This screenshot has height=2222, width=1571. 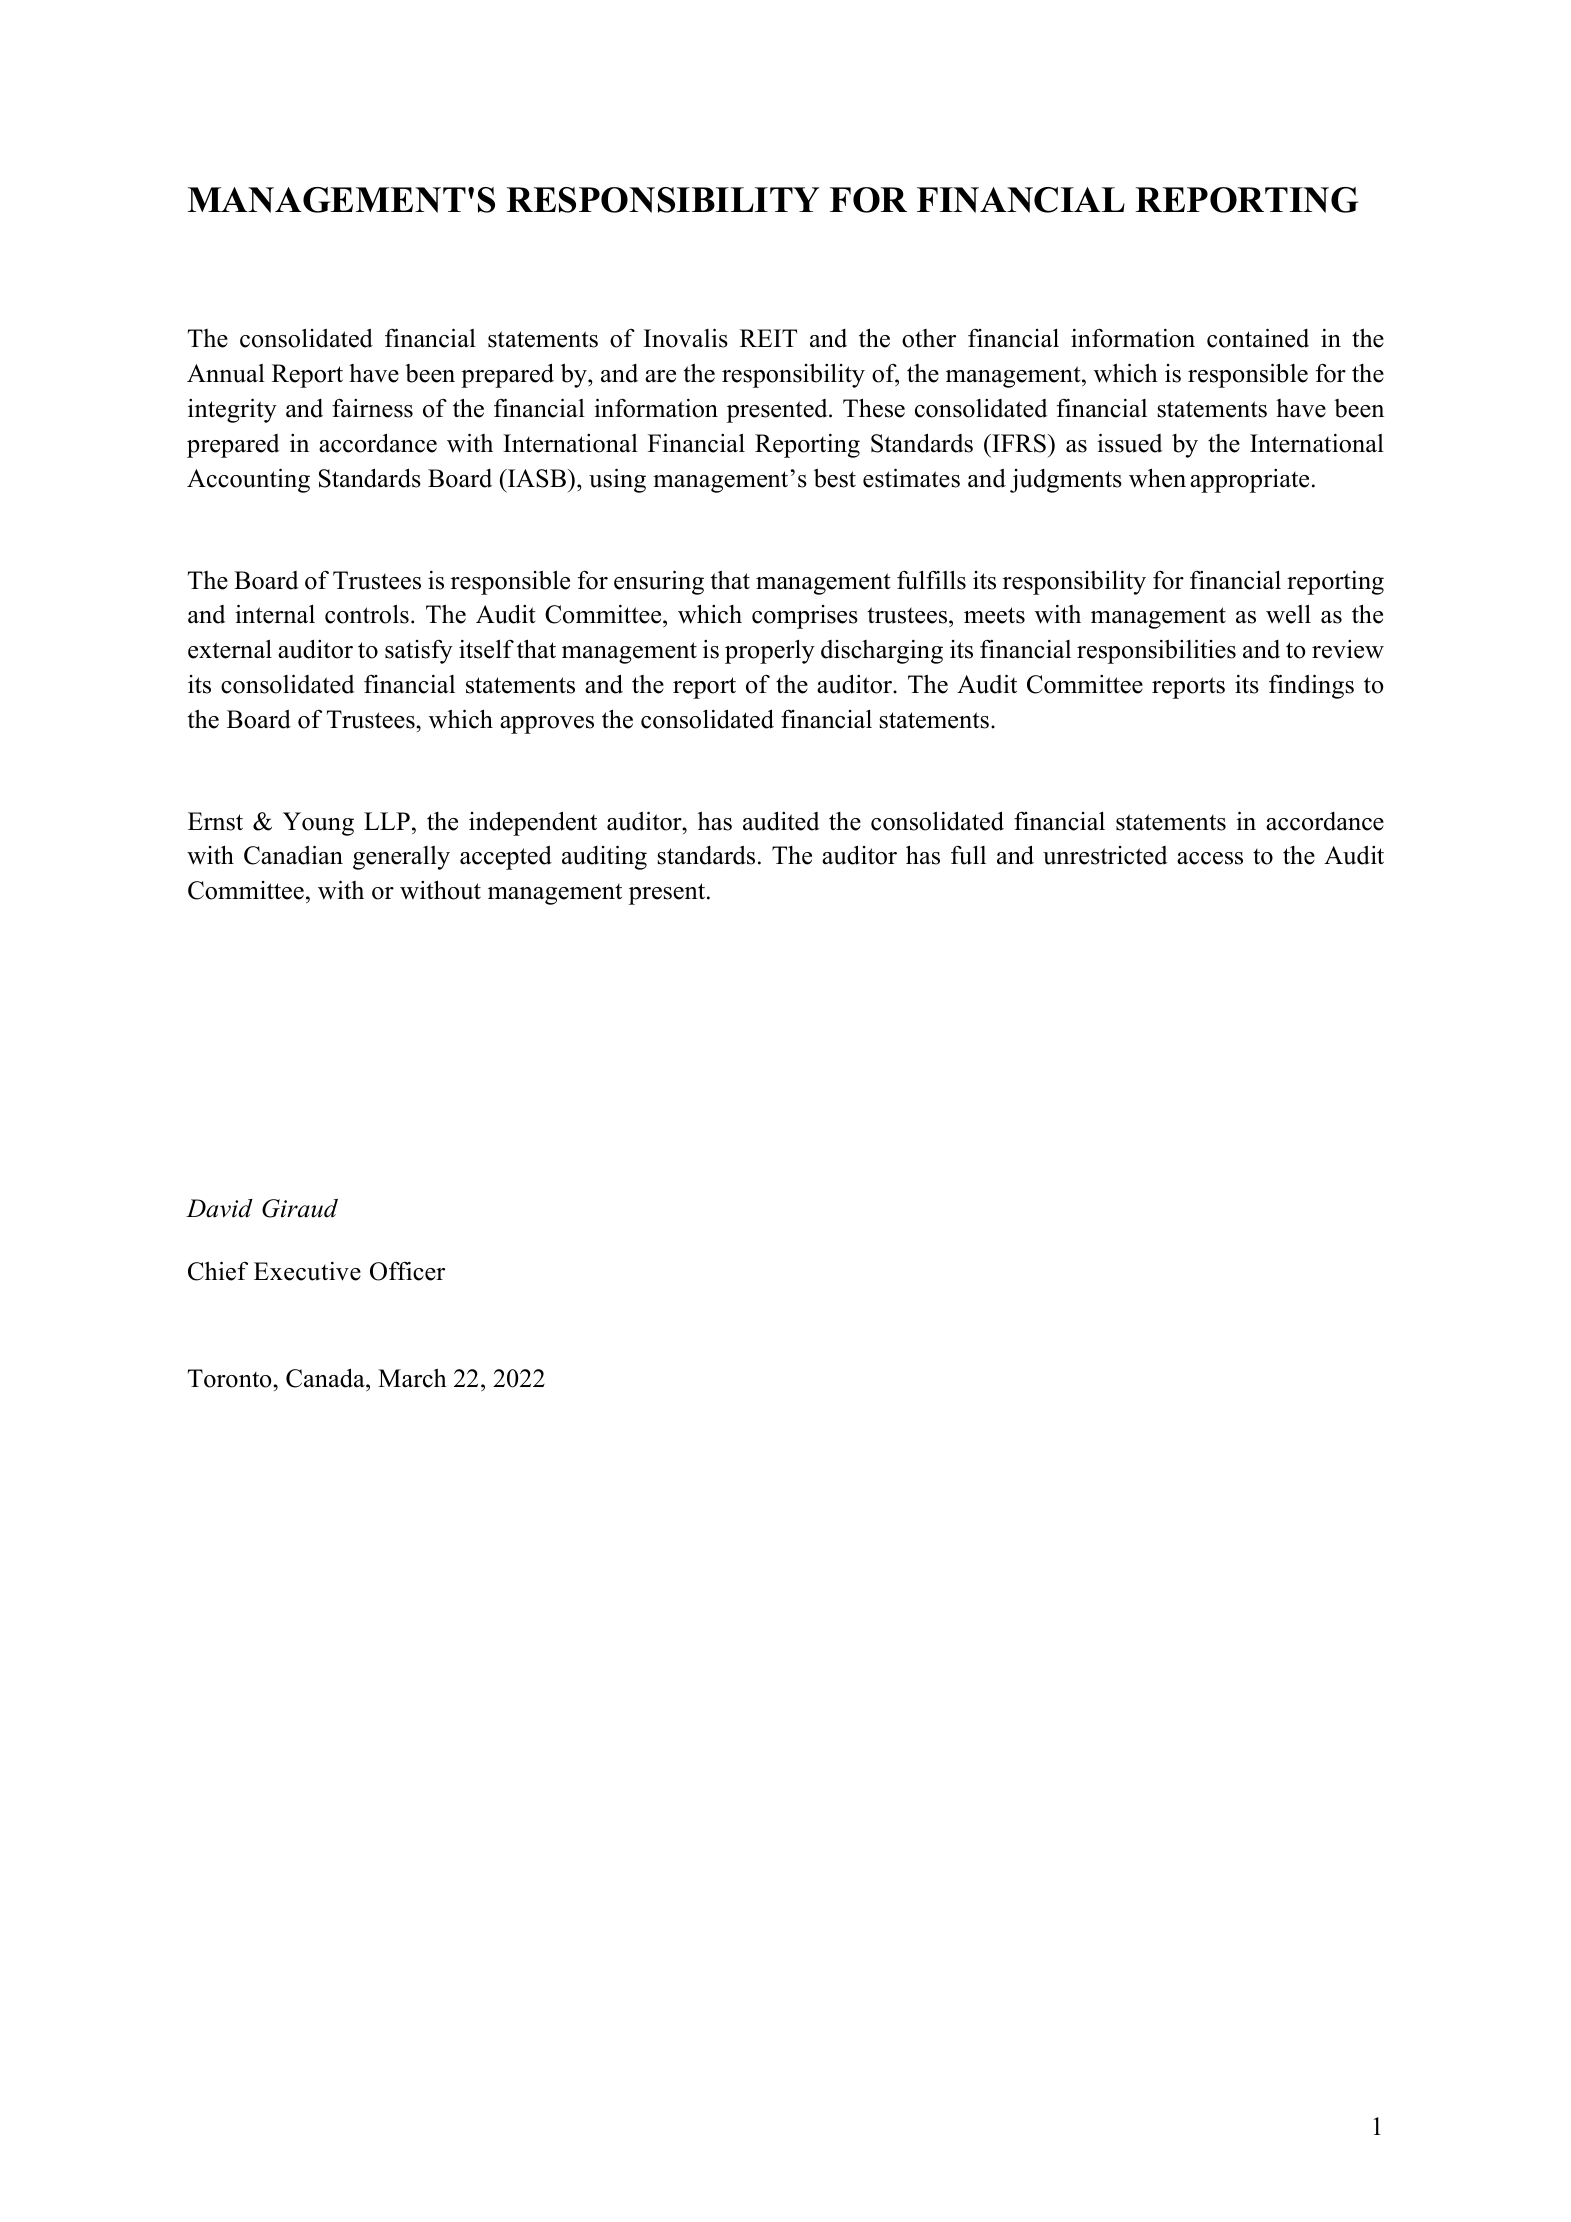 What do you see at coordinates (401, 858) in the screenshot?
I see `generally` at bounding box center [401, 858].
